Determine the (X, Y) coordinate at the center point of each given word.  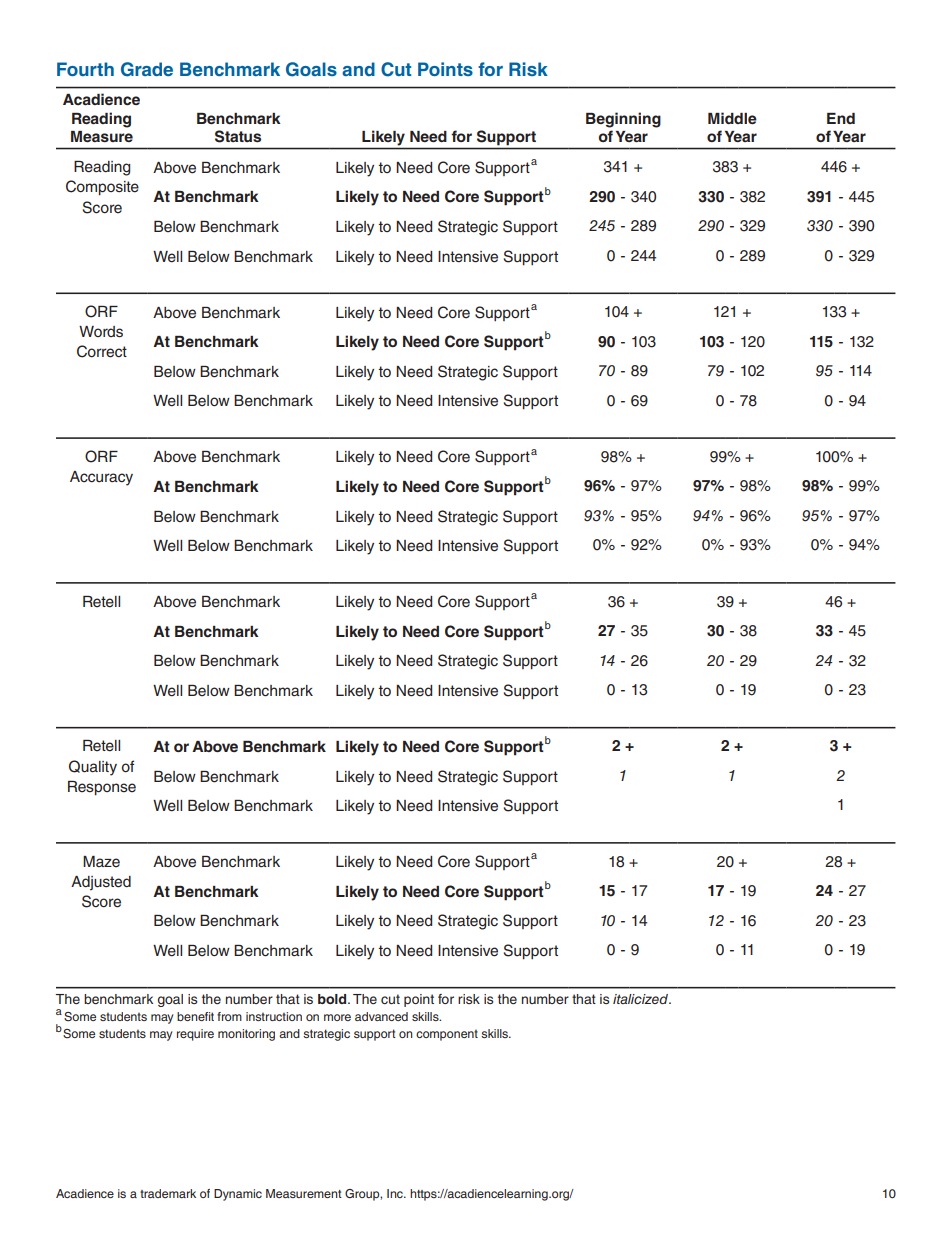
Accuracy (101, 478)
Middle (732, 118)
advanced (381, 1016)
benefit (195, 1016)
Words (101, 332)
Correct (102, 351)
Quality (93, 768)
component (447, 1035)
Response (102, 788)
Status (238, 136)
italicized (642, 999)
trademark (168, 1193)
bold (333, 999)
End (841, 118)
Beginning (623, 120)
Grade (147, 69)
